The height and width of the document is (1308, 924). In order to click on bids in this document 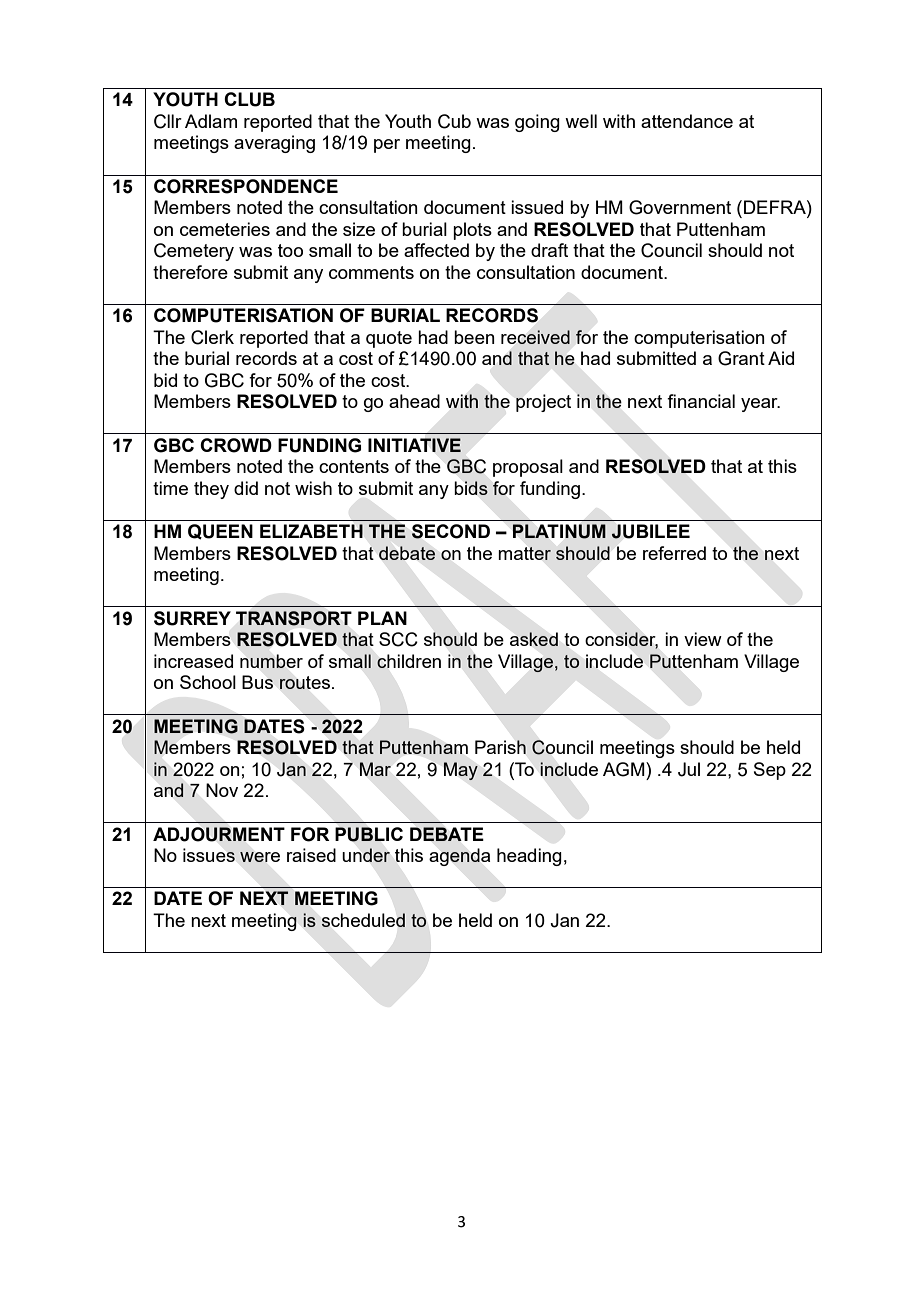, I will do `click(471, 488)`.
